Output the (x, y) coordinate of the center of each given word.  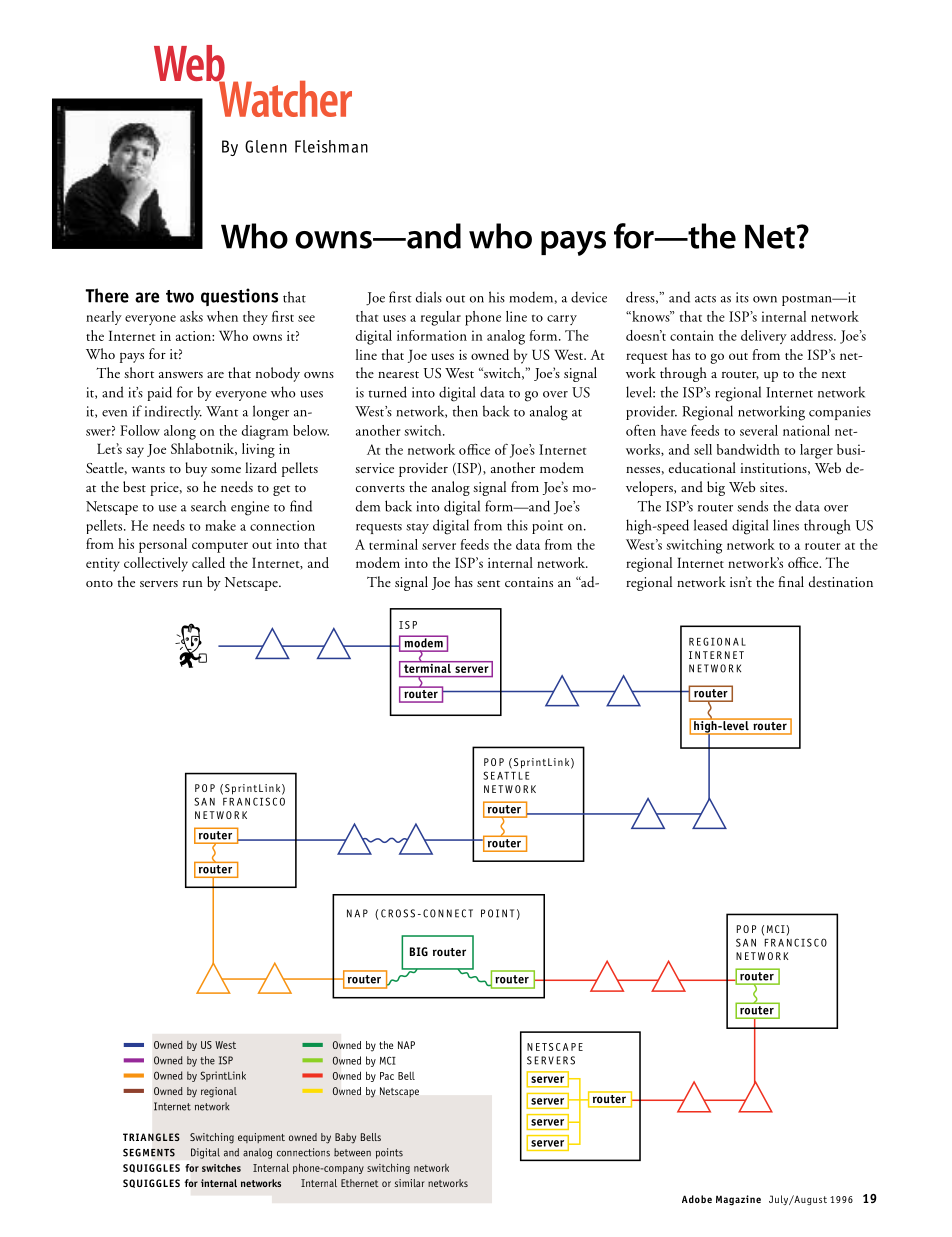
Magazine (738, 1200)
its (742, 297)
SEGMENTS (149, 1152)
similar (410, 1183)
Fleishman (331, 146)
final (791, 581)
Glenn (266, 146)
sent (488, 583)
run (192, 584)
